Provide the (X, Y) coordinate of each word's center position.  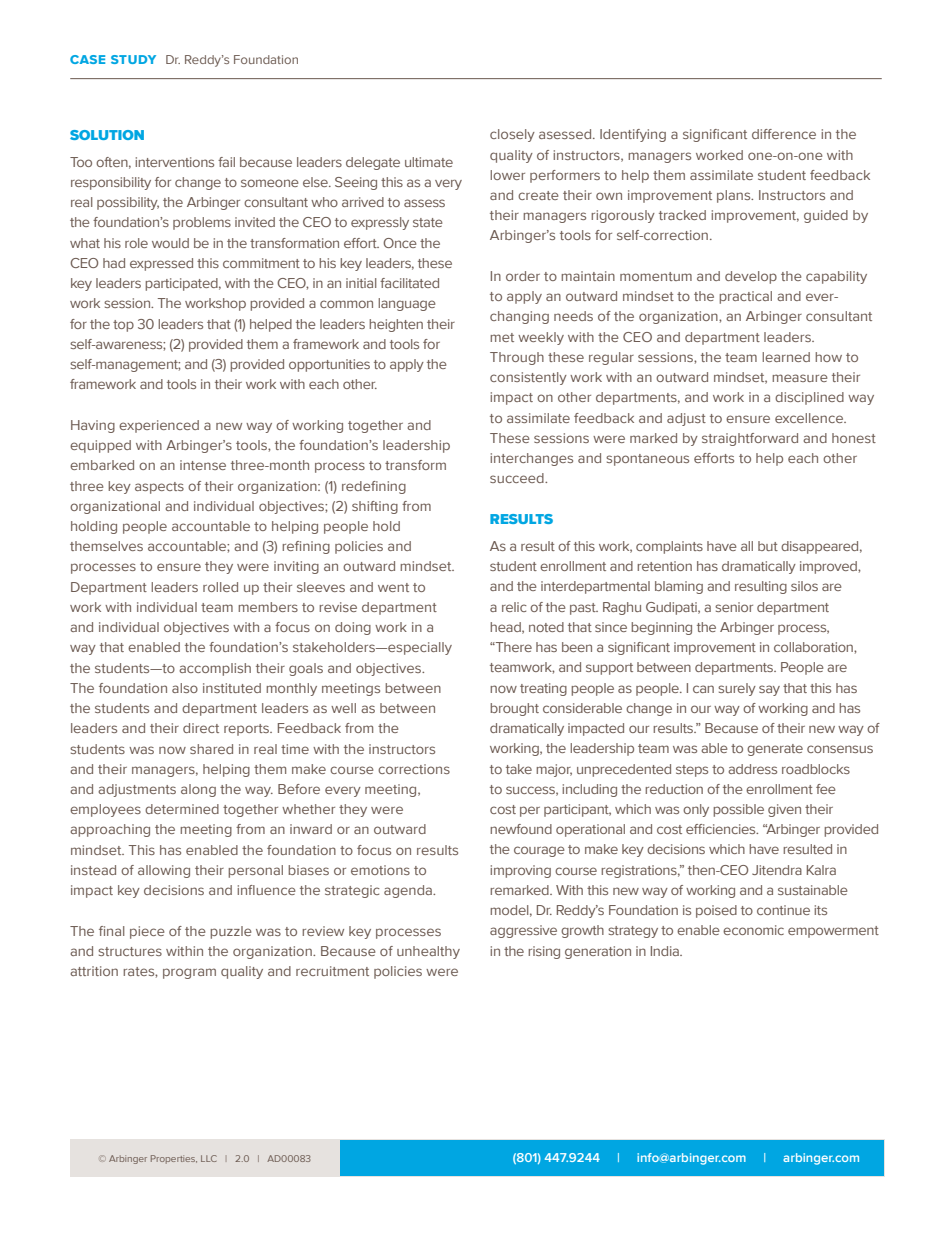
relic (514, 607)
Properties (174, 1159)
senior (734, 607)
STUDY (133, 59)
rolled (220, 587)
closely (512, 135)
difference (784, 134)
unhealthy (428, 952)
